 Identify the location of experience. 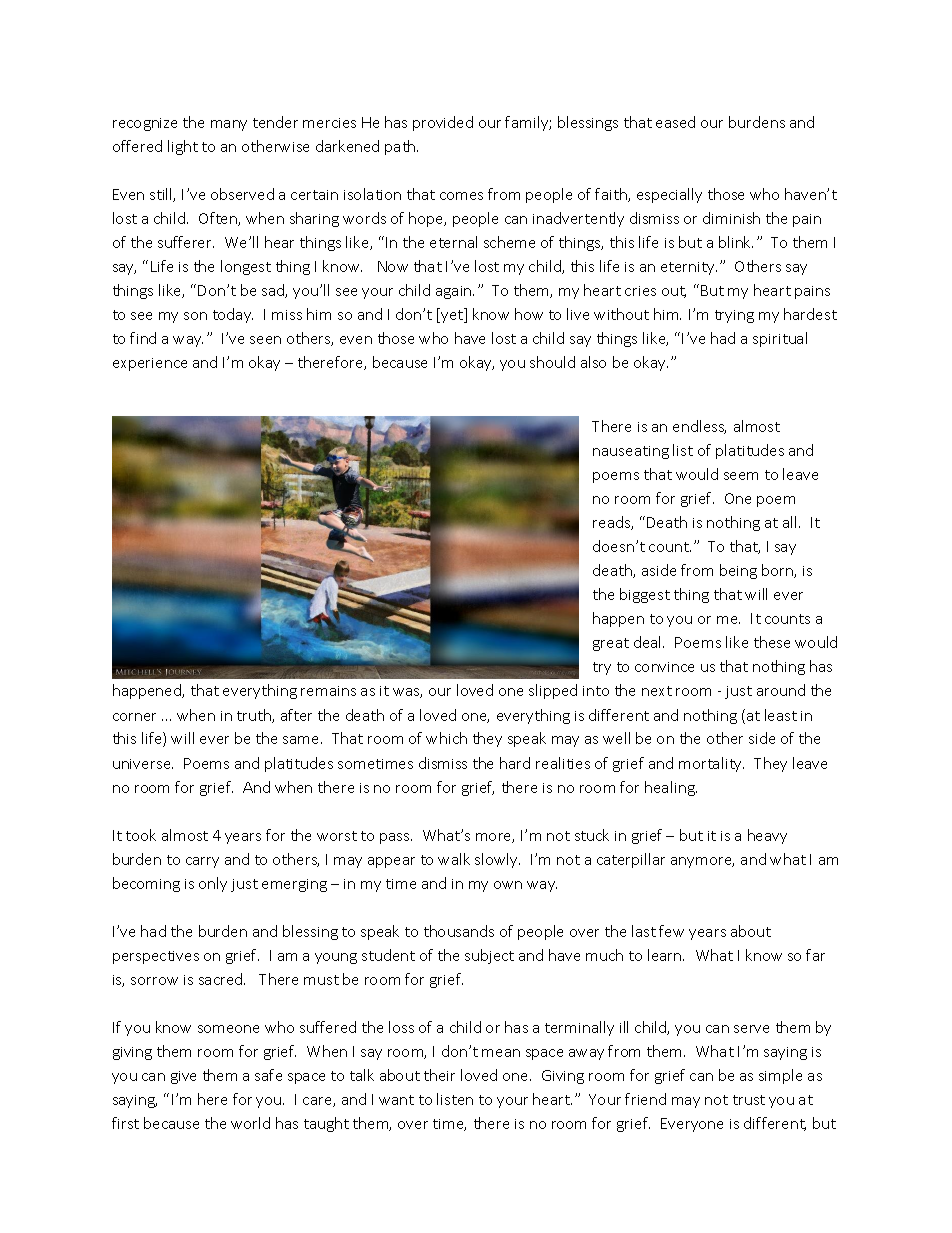
(150, 364).
